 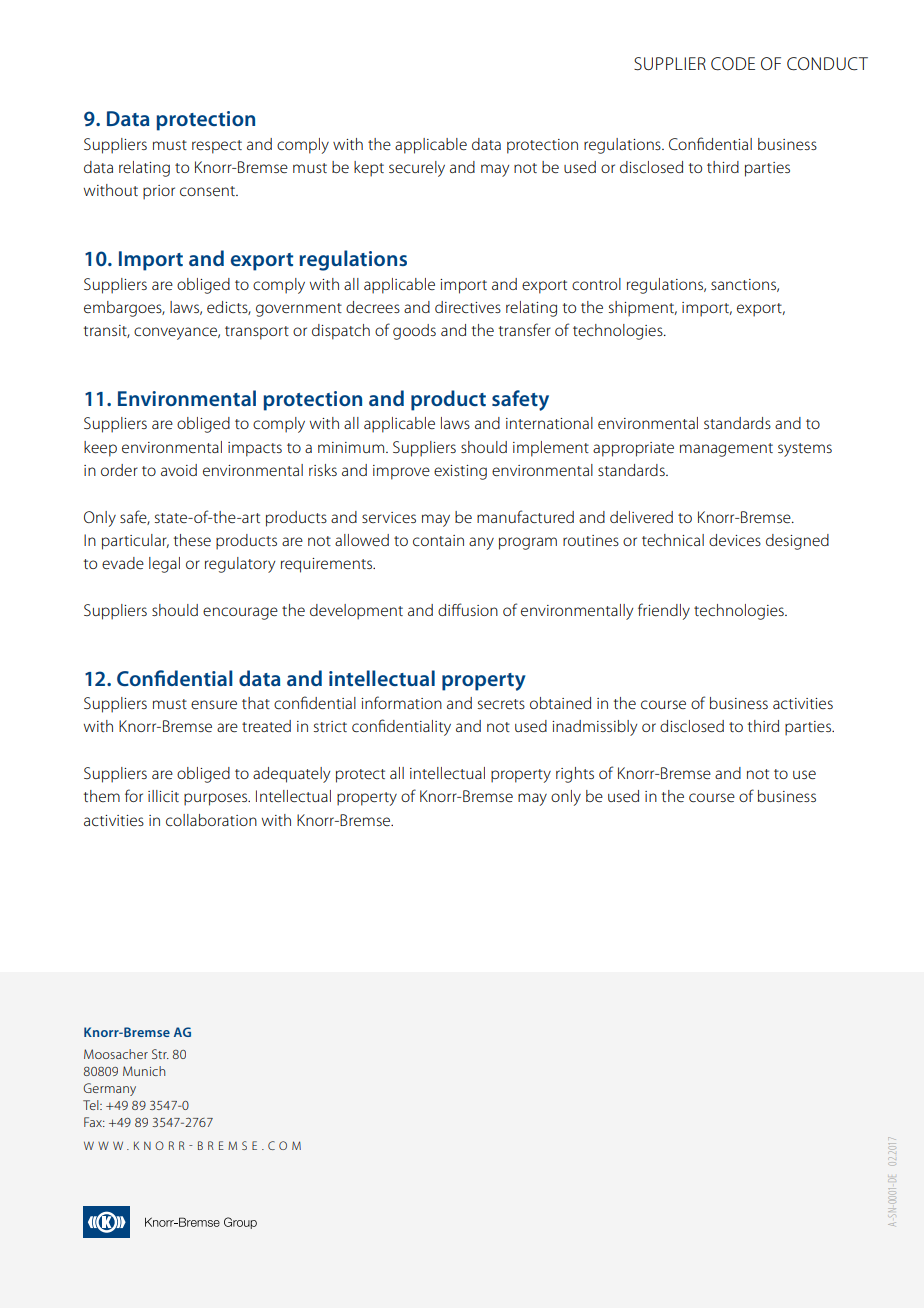 I want to click on directives, so click(x=468, y=307).
